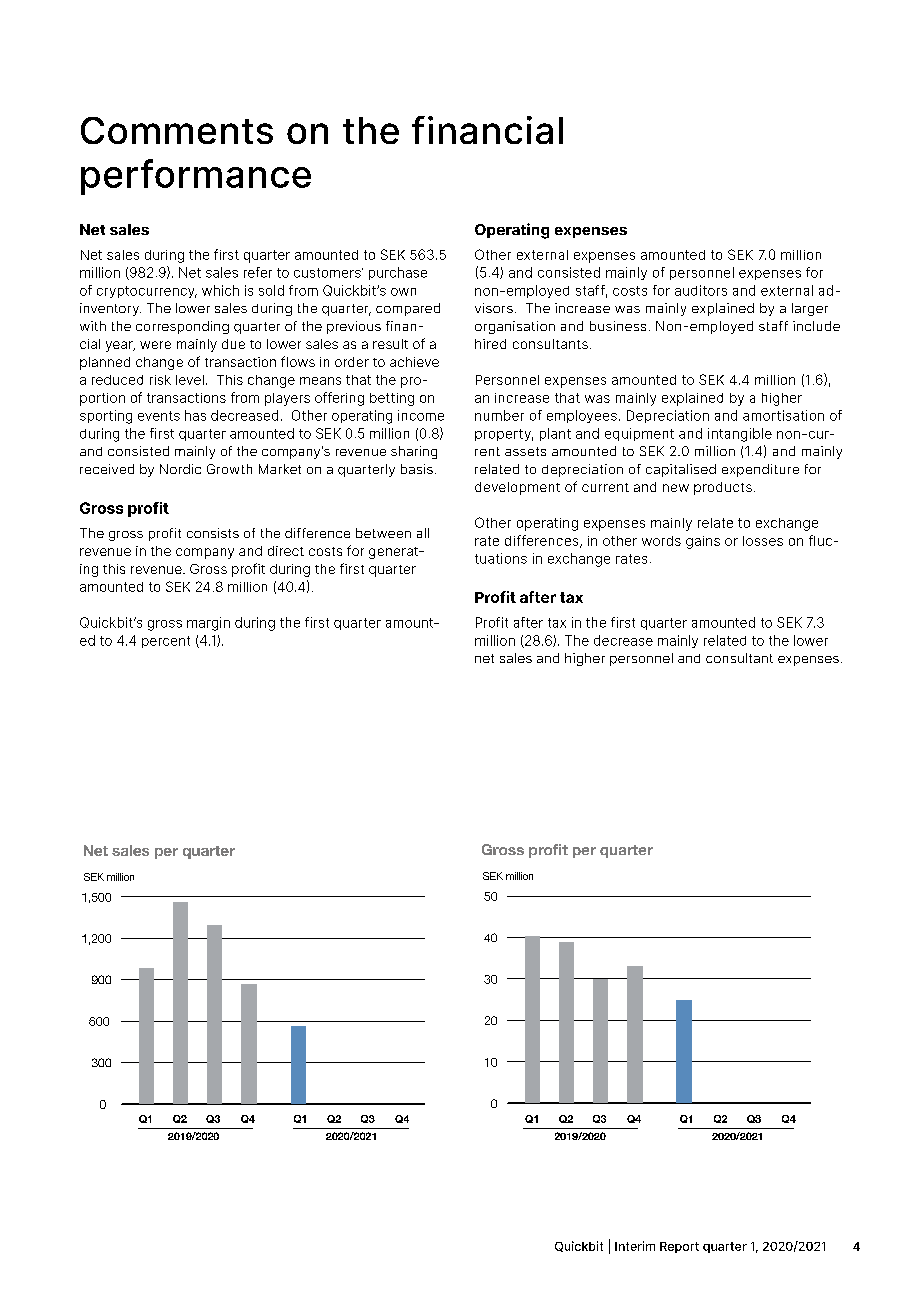 The width and height of the screenshot is (924, 1308). What do you see at coordinates (703, 542) in the screenshot?
I see `gains` at bounding box center [703, 542].
